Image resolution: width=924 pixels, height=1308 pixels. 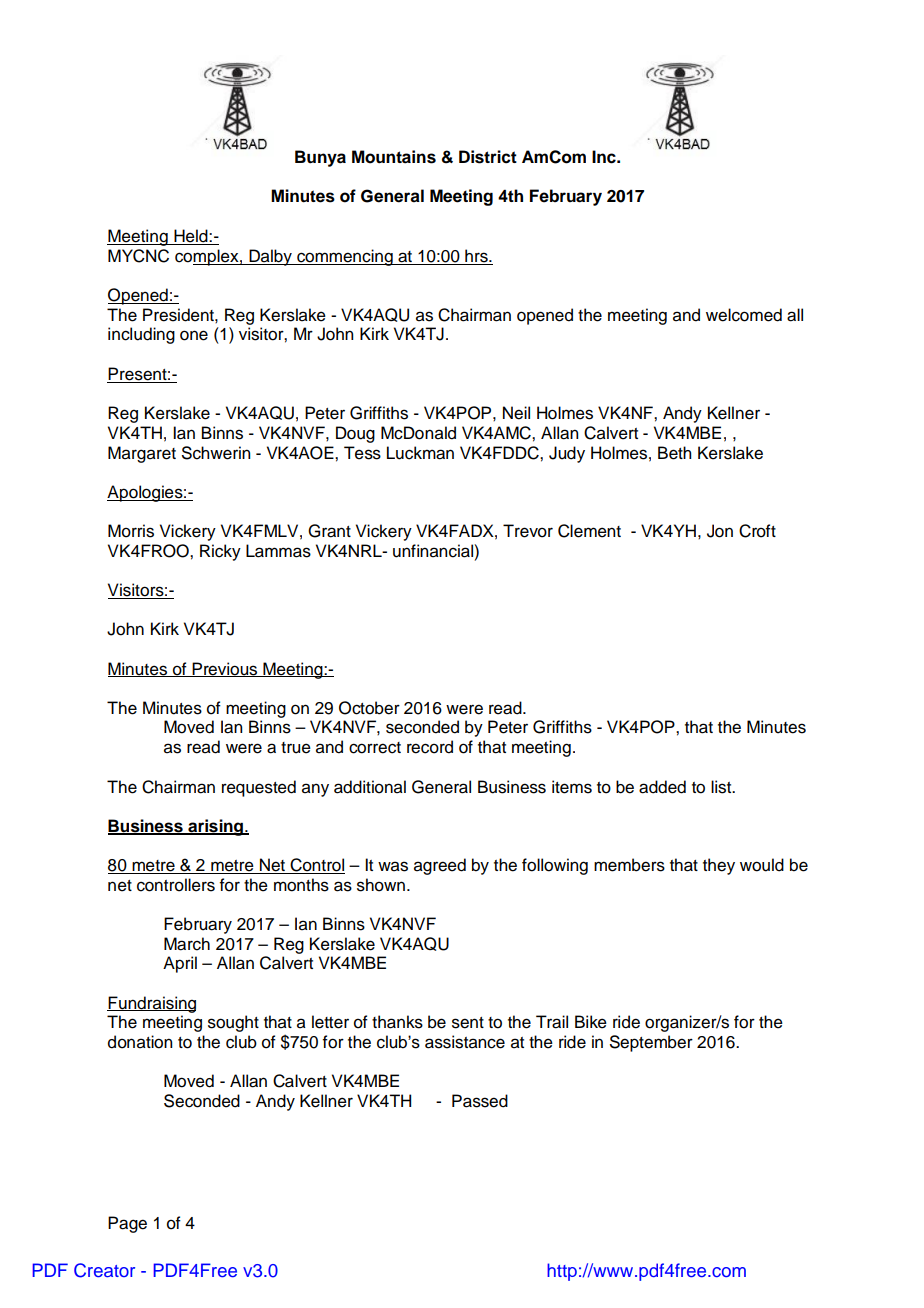 I want to click on Ricky, so click(x=220, y=552).
